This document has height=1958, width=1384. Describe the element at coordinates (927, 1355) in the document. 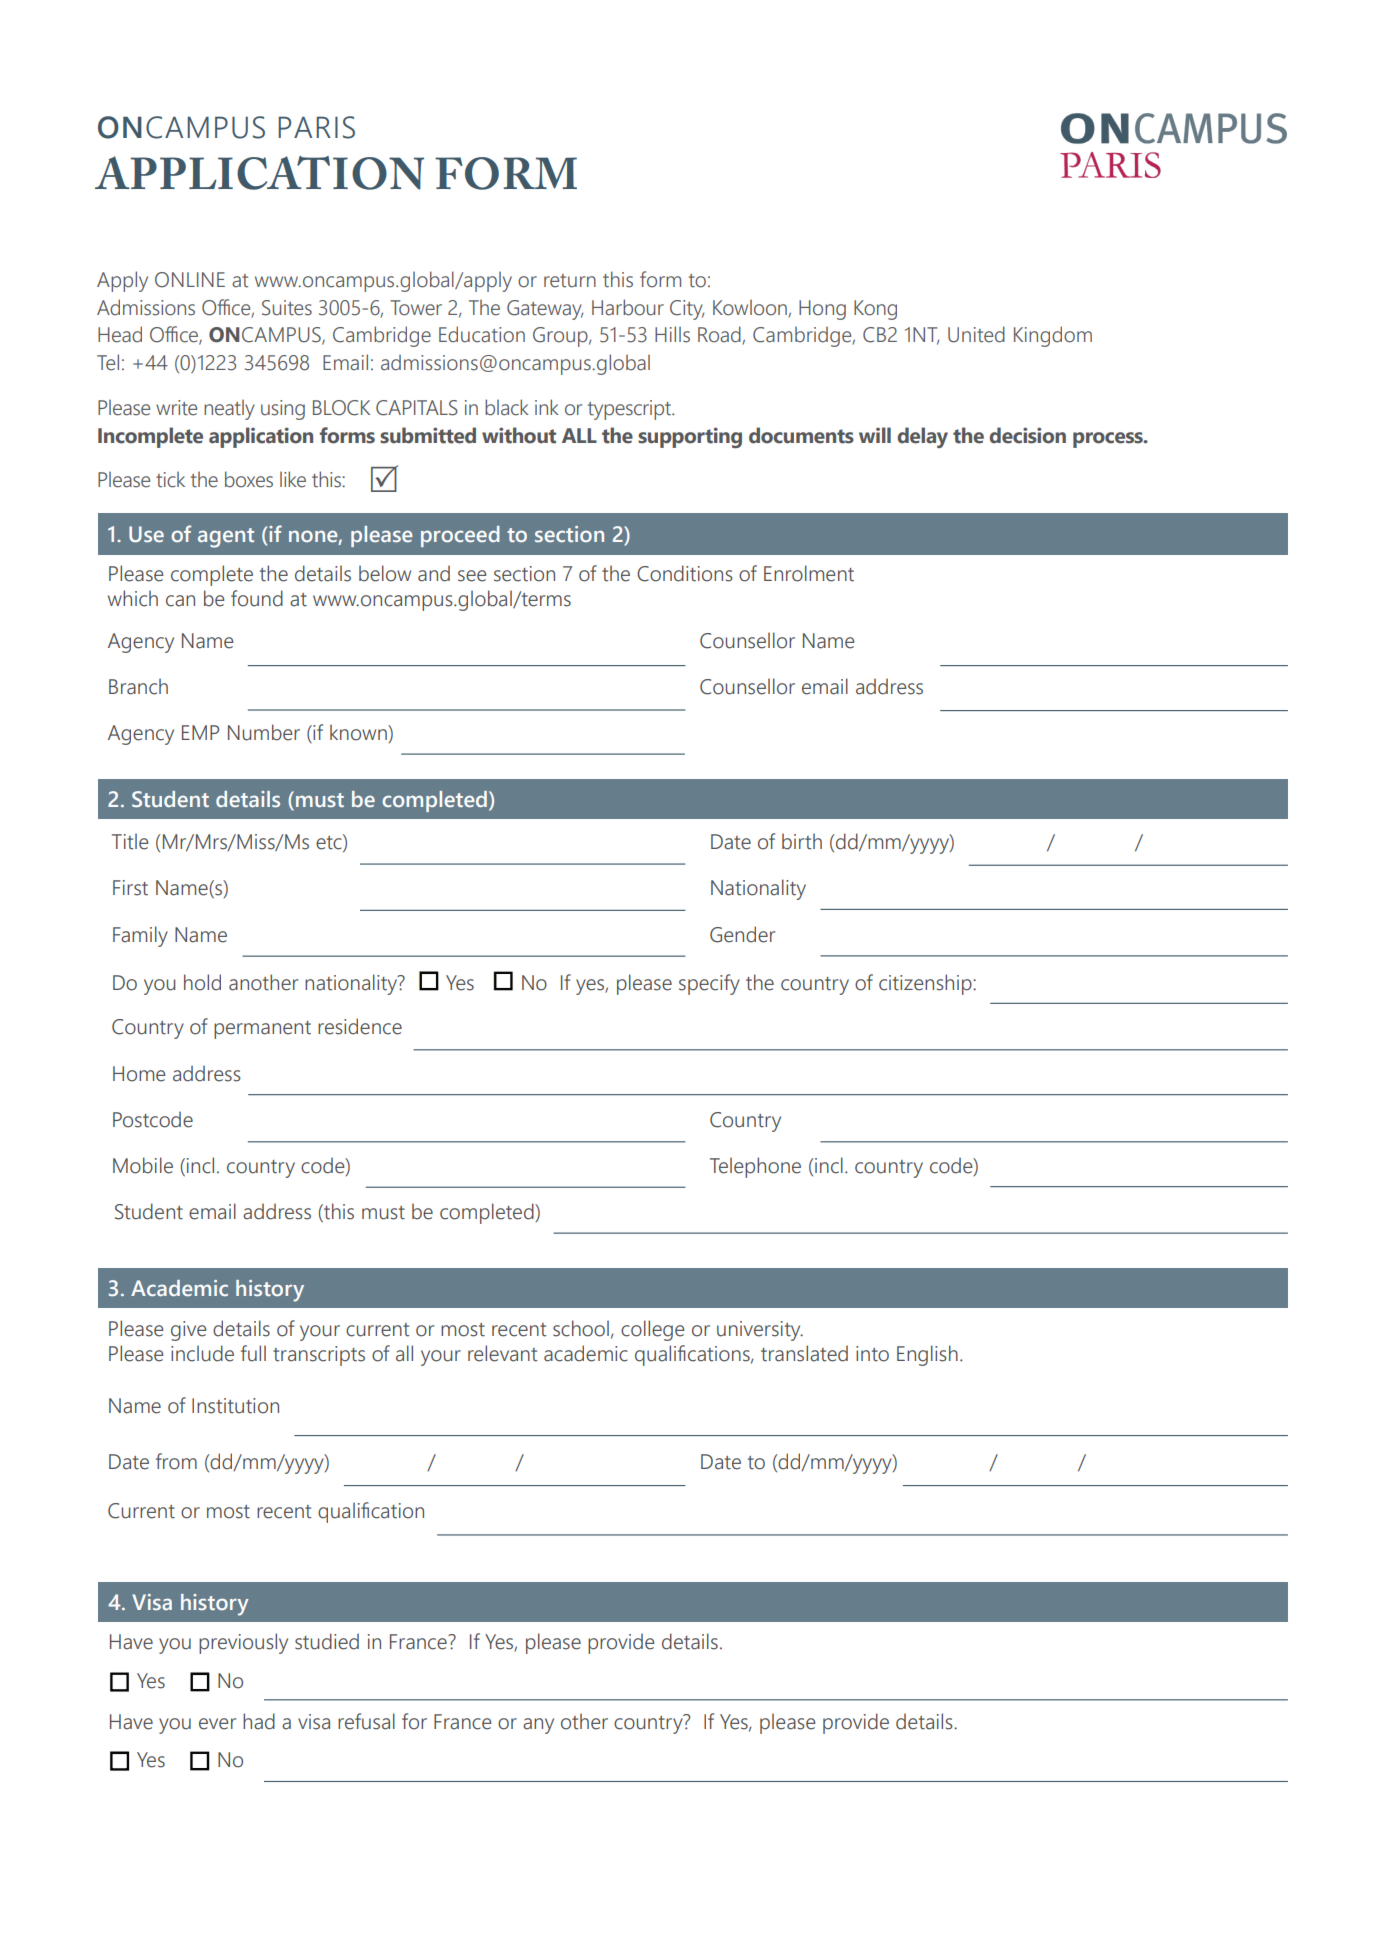

I see `English` at that location.
